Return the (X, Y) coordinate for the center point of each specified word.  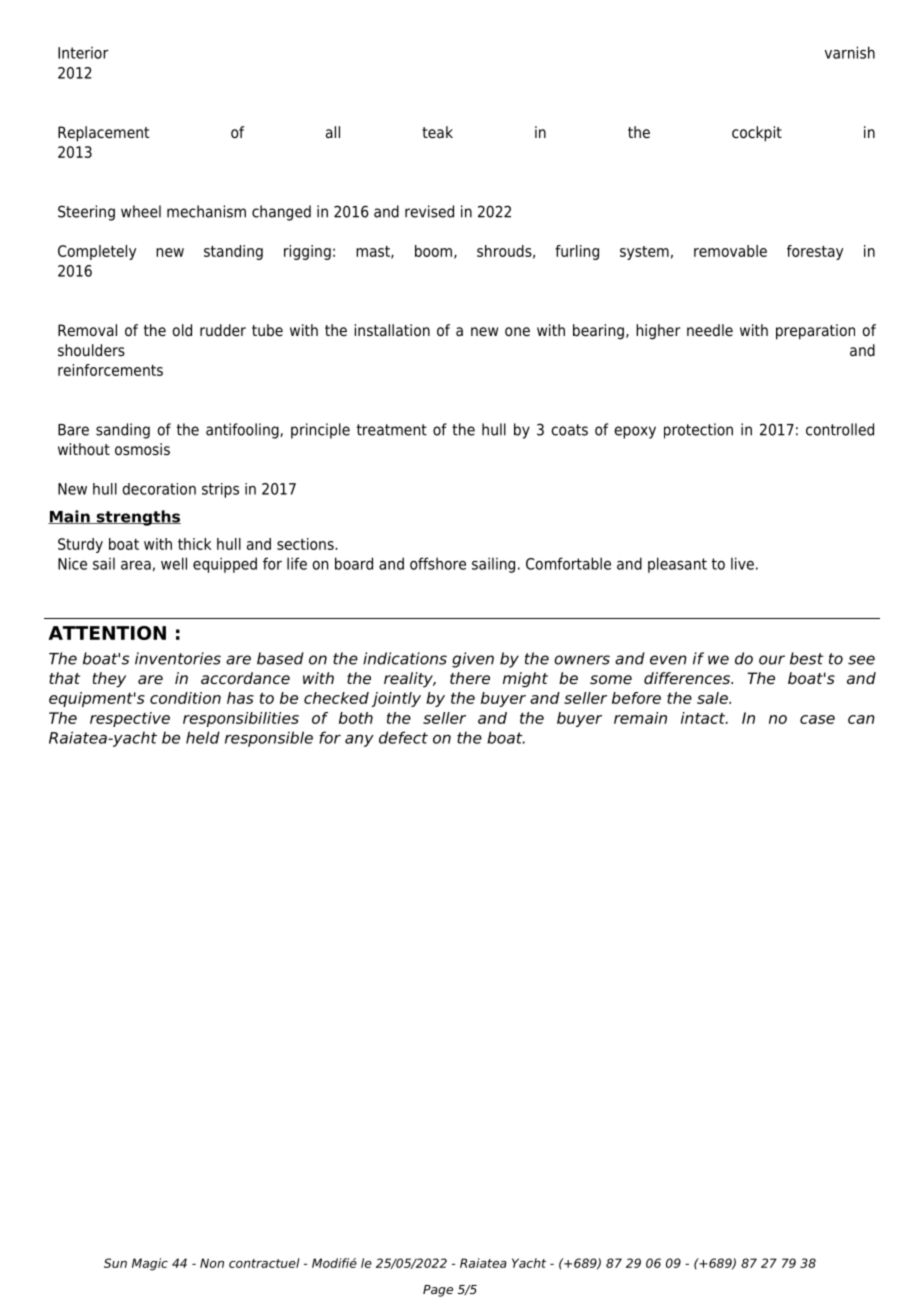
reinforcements (110, 370)
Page (438, 1291)
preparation (815, 332)
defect (403, 737)
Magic (150, 1264)
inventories (178, 658)
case (817, 719)
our (772, 660)
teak (437, 132)
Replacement (103, 134)
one (517, 332)
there (470, 678)
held (203, 737)
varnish (850, 52)
